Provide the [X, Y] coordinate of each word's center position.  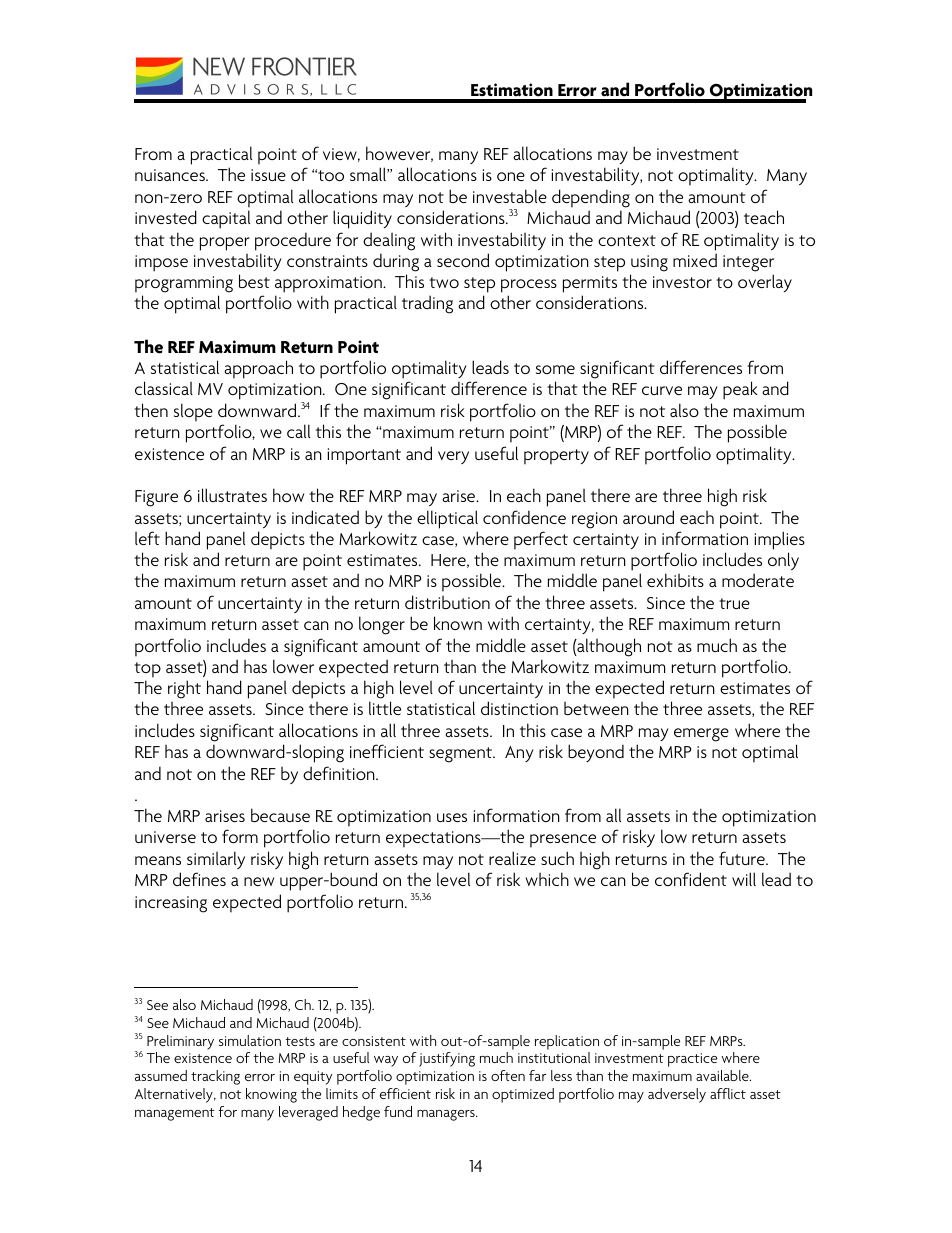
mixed [695, 260]
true [734, 603]
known [458, 623]
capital [226, 219]
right [184, 689]
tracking [215, 1077]
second [463, 260]
